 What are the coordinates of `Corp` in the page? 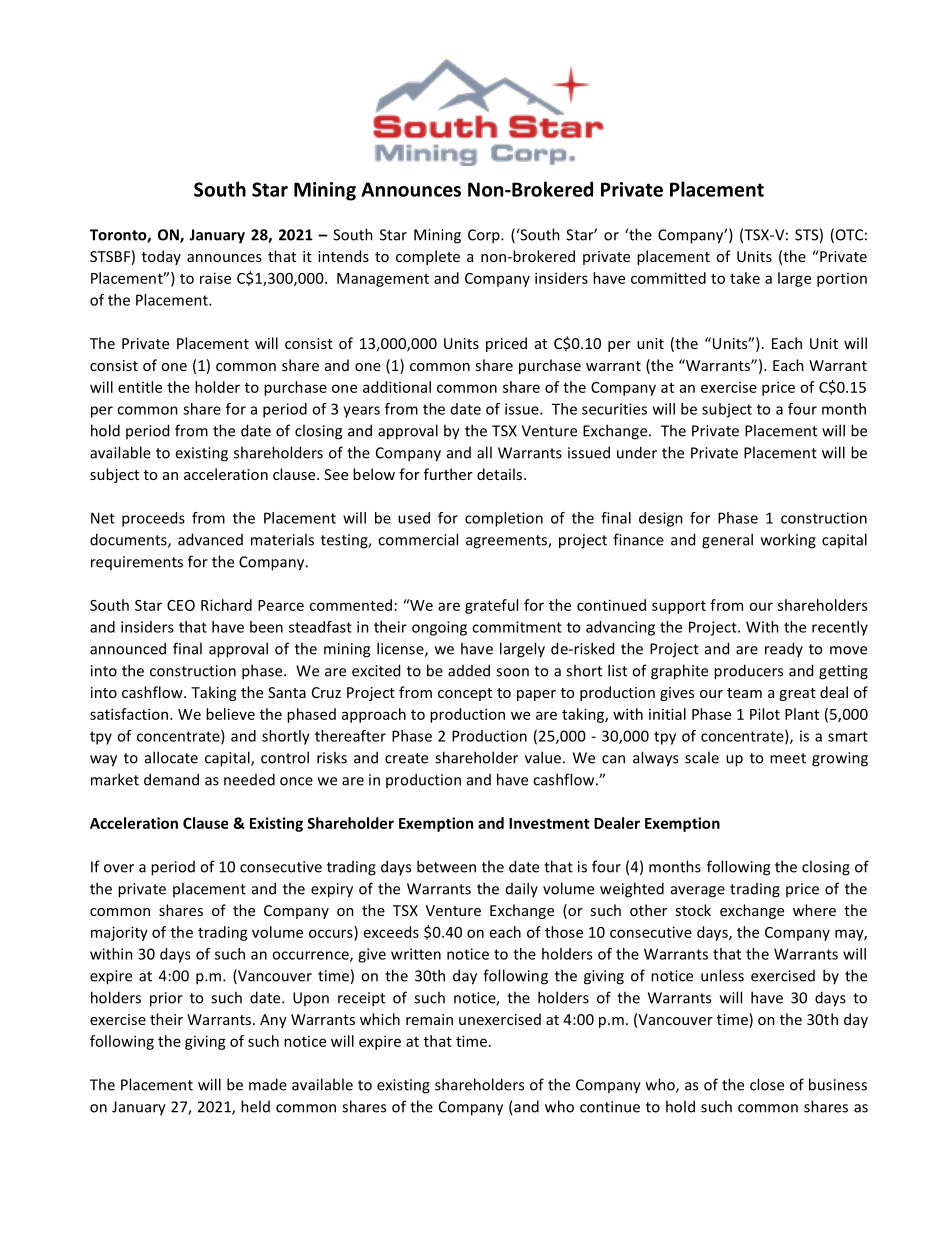 It's located at (485, 236).
